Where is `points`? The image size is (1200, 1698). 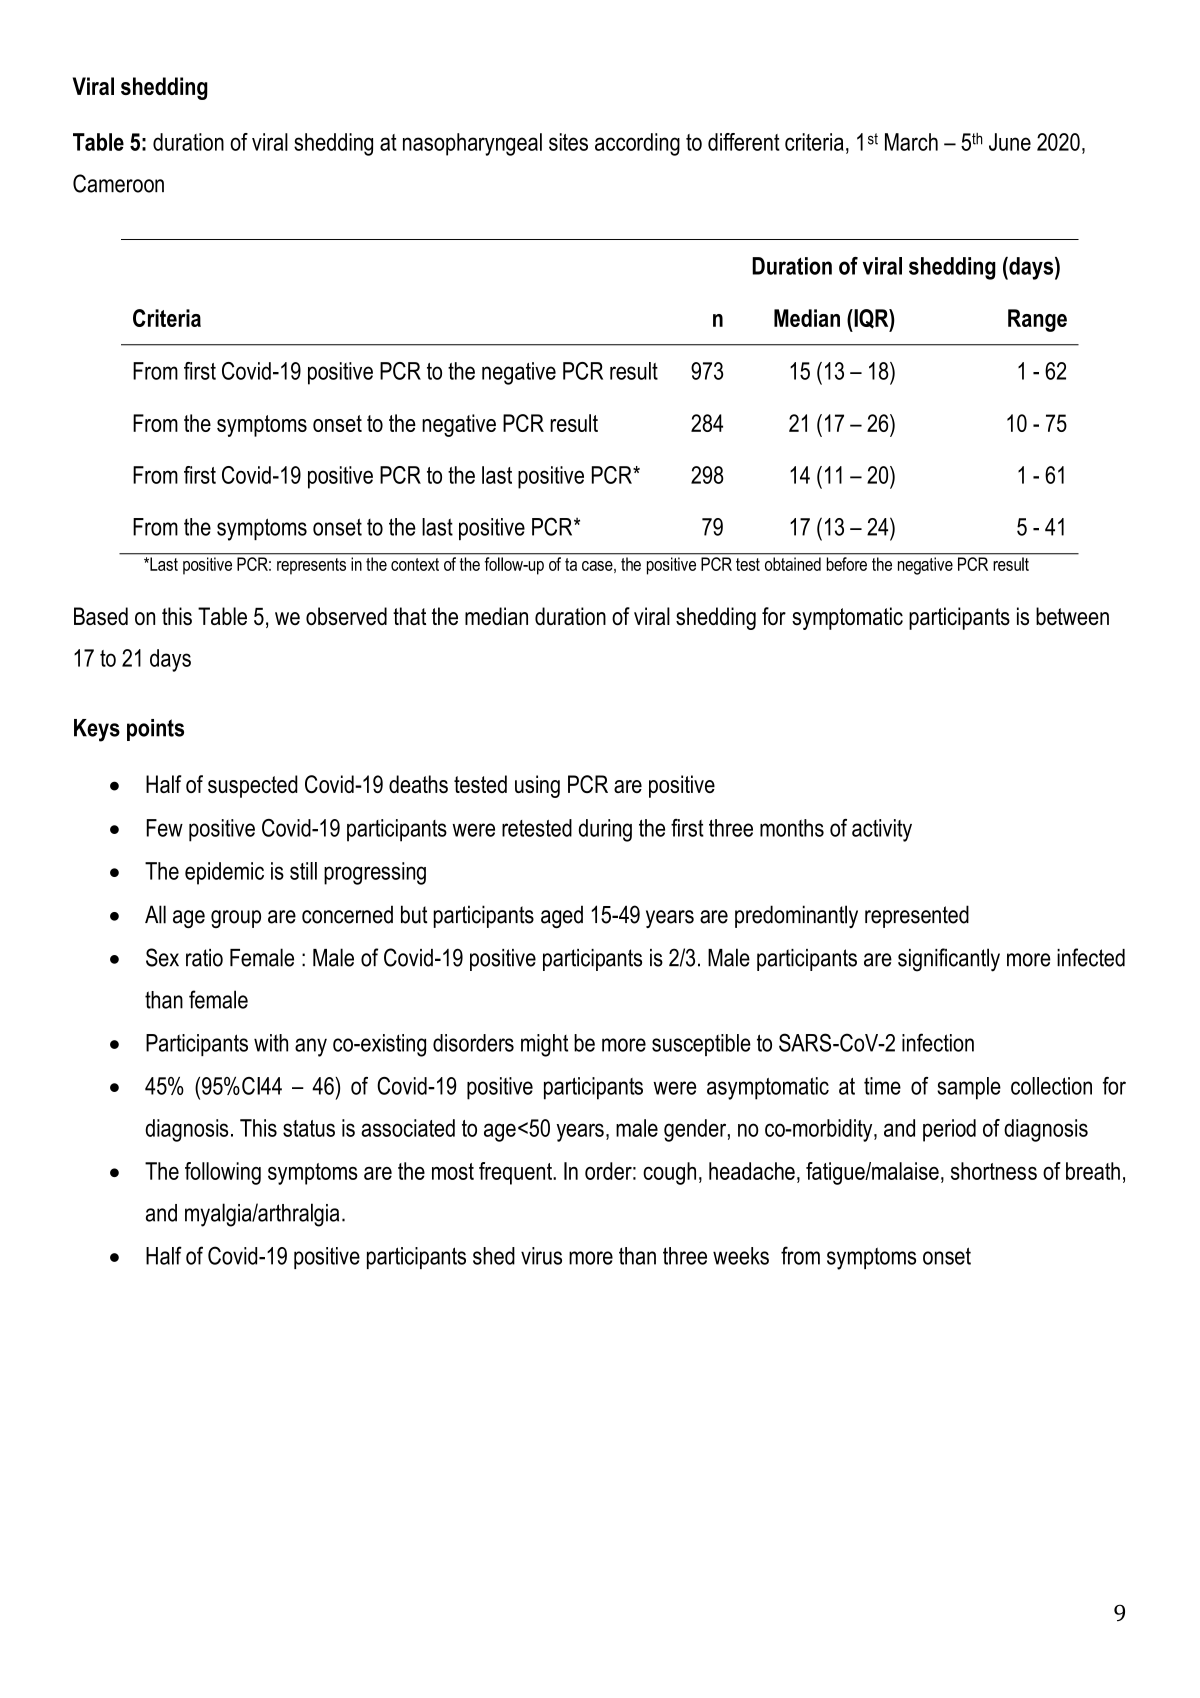
points is located at coordinates (155, 730).
